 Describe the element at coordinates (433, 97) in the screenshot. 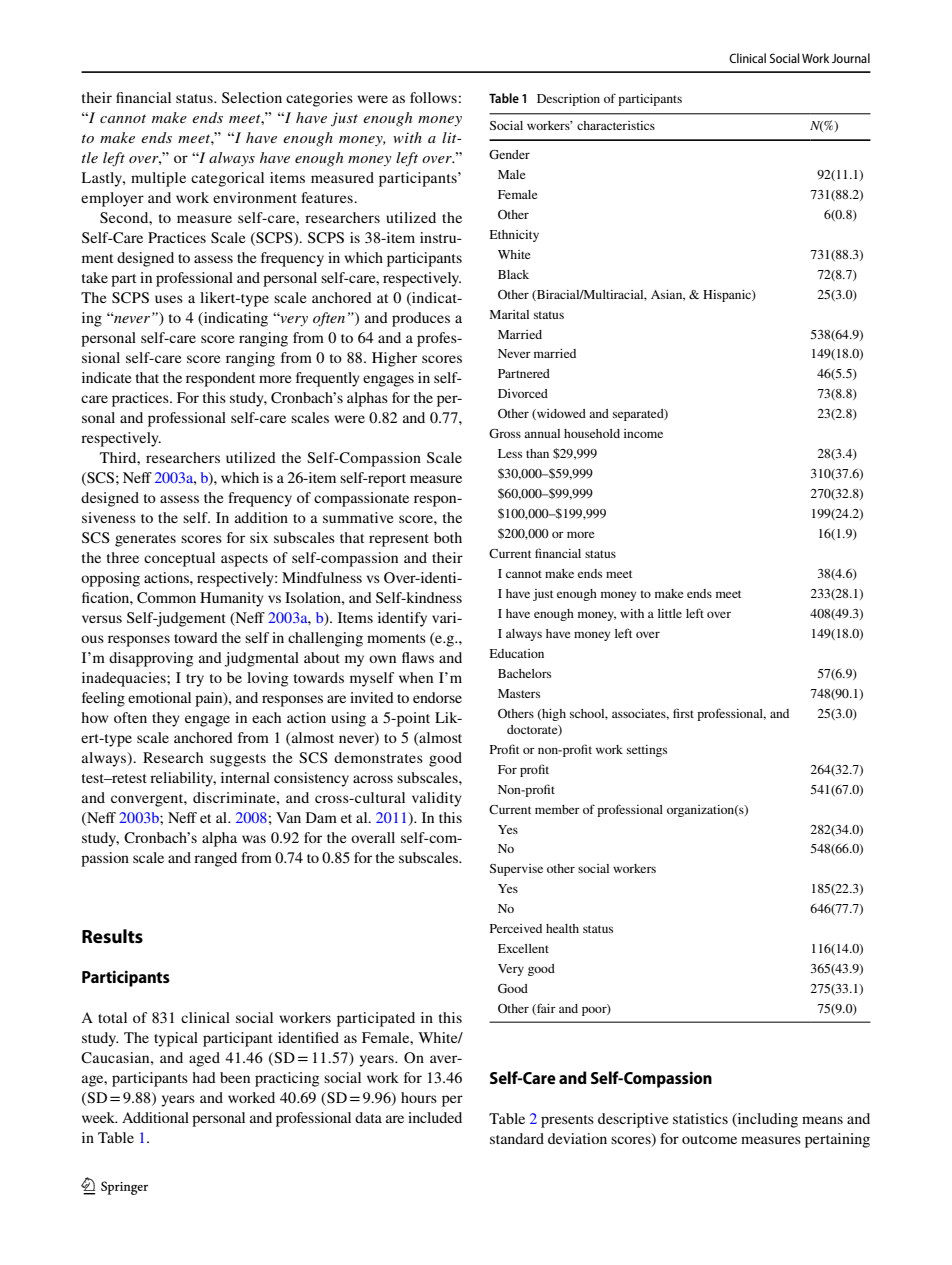

I see `follows` at that location.
